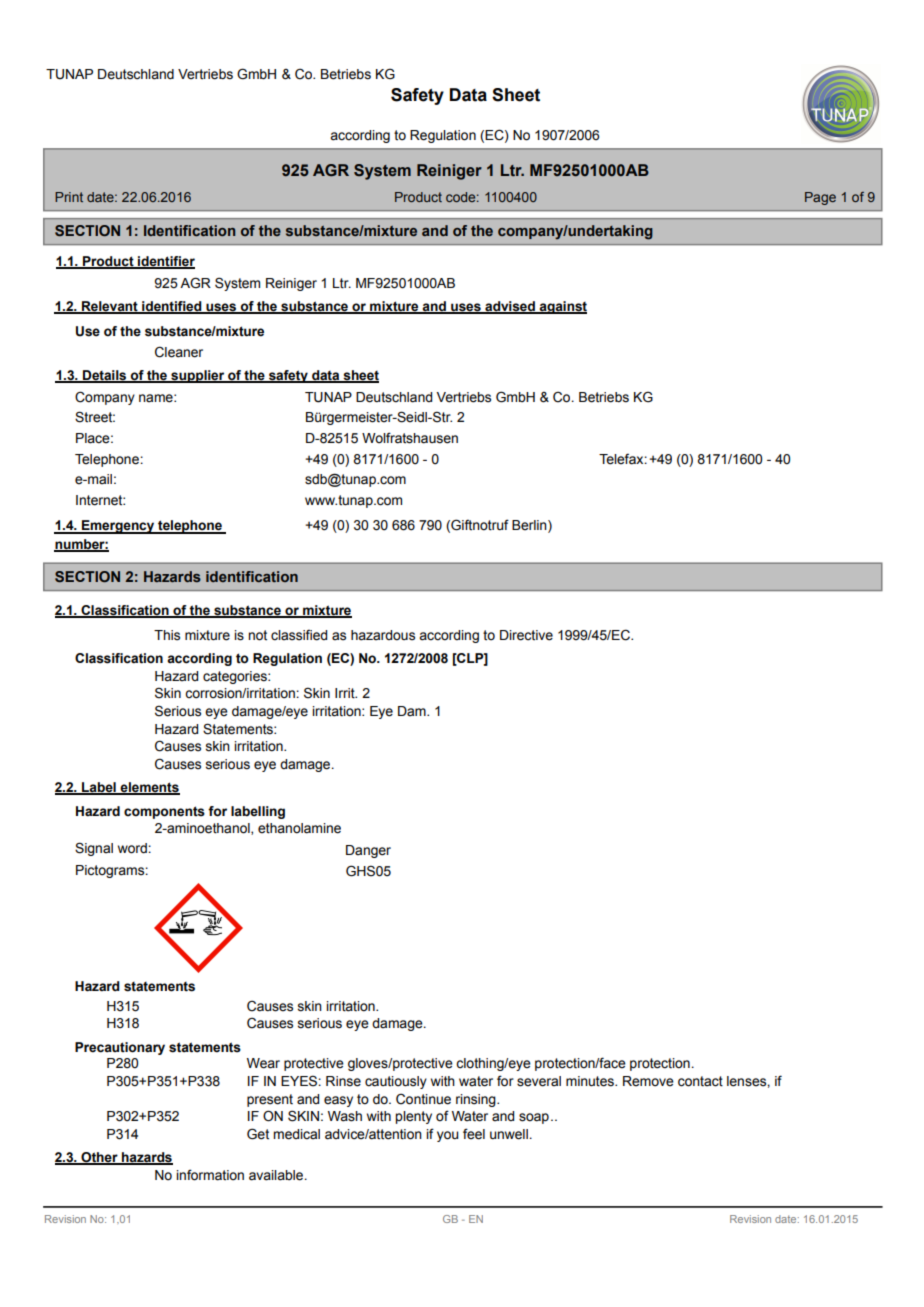 This screenshot has width=924, height=1307. I want to click on Page, so click(820, 198).
